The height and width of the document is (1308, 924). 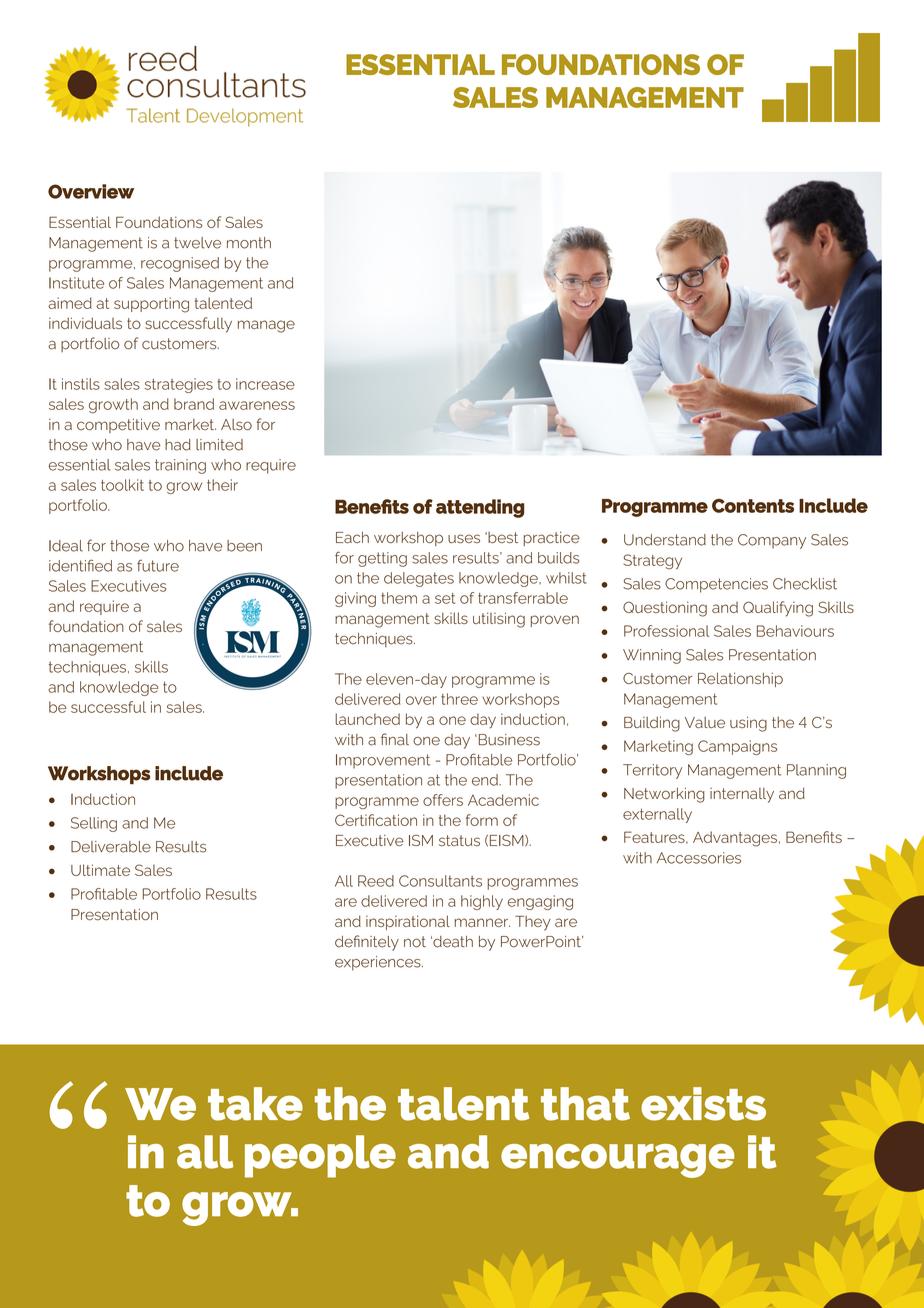 I want to click on people, so click(x=320, y=1156).
